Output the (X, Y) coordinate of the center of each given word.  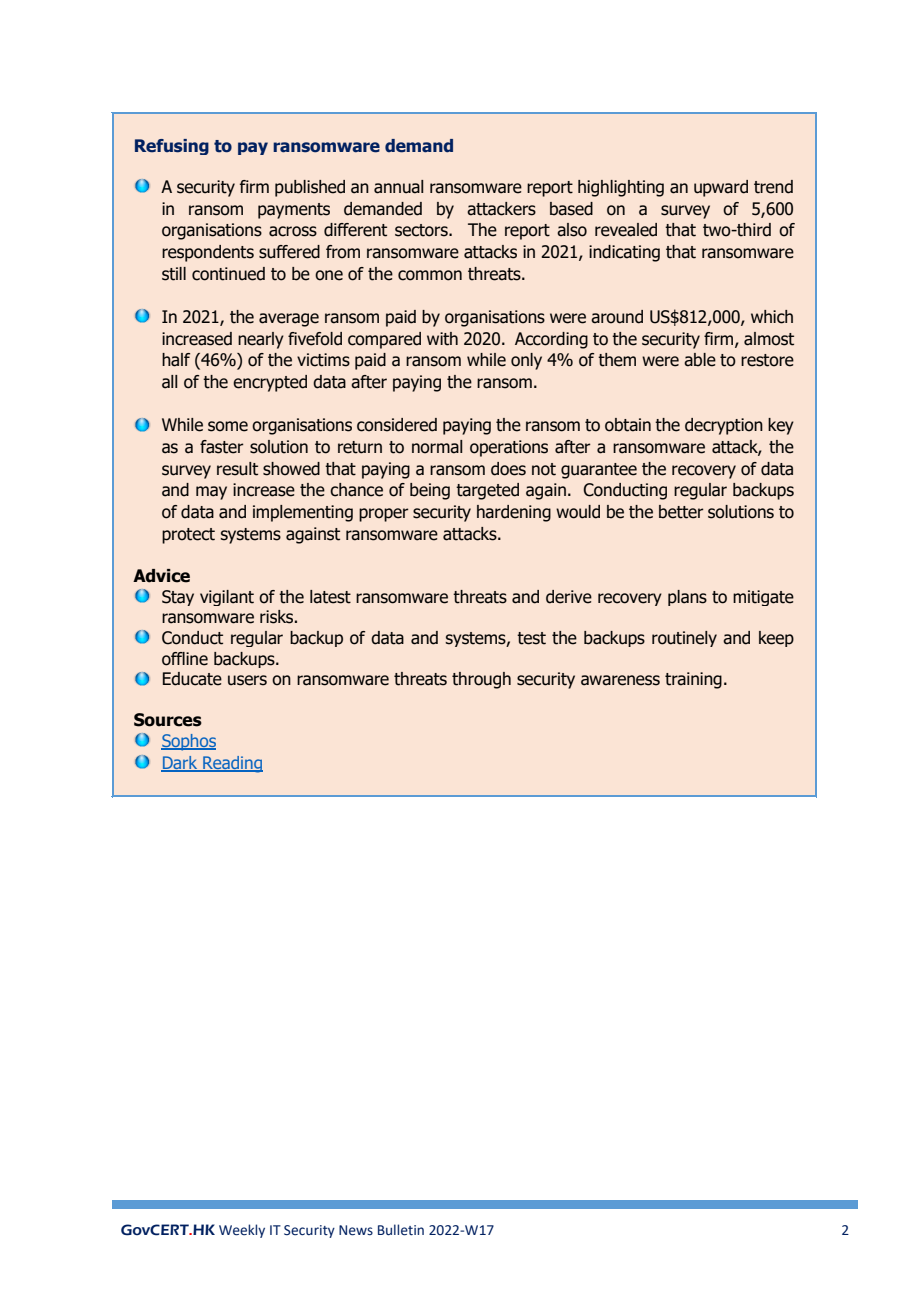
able (700, 360)
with (442, 339)
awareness (620, 680)
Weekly (242, 1231)
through (481, 680)
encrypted (270, 383)
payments (294, 211)
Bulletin (401, 1230)
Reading (232, 764)
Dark (180, 763)
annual (398, 187)
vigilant (227, 598)
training (693, 680)
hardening (514, 513)
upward (721, 188)
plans (687, 598)
